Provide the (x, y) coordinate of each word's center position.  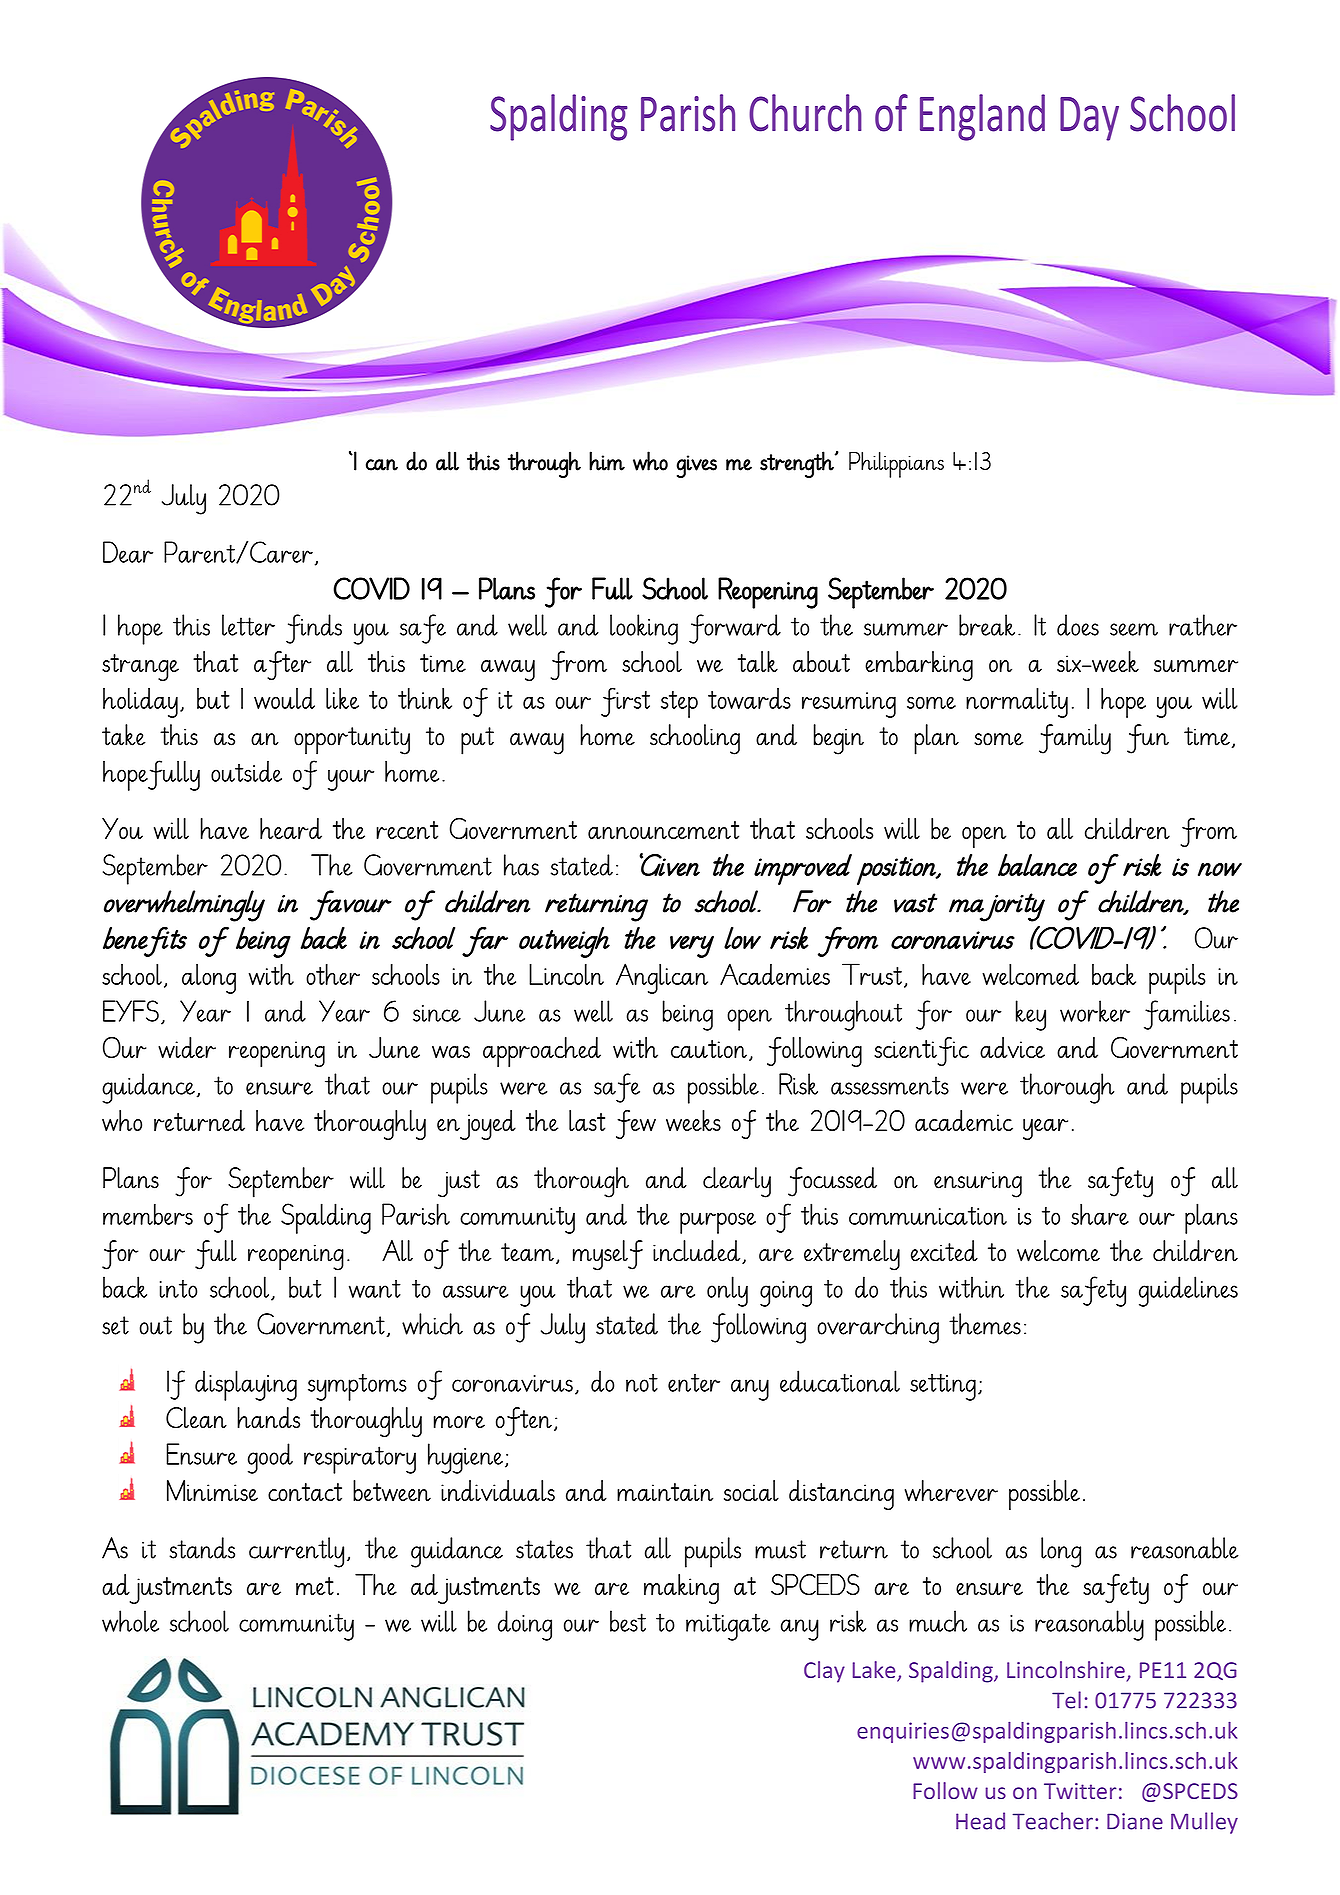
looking (644, 629)
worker (1095, 1011)
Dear (128, 552)
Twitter (1080, 1791)
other (333, 974)
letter (248, 625)
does (1078, 625)
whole (130, 1621)
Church (805, 113)
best (628, 1621)
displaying (246, 1385)
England (982, 117)
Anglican (662, 978)
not (642, 1382)
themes (985, 1324)
